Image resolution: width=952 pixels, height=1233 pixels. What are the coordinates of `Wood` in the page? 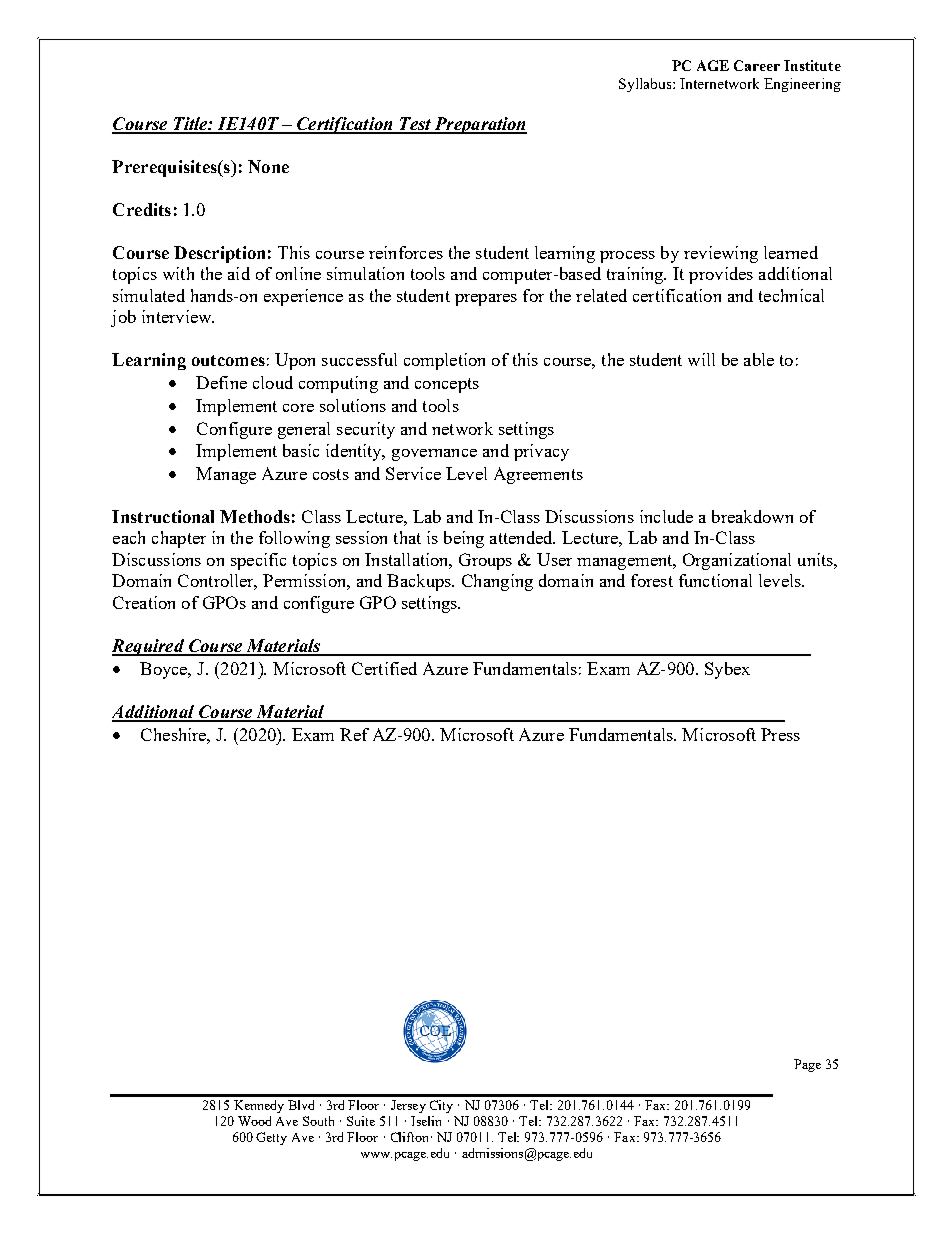 It's located at (254, 1121).
